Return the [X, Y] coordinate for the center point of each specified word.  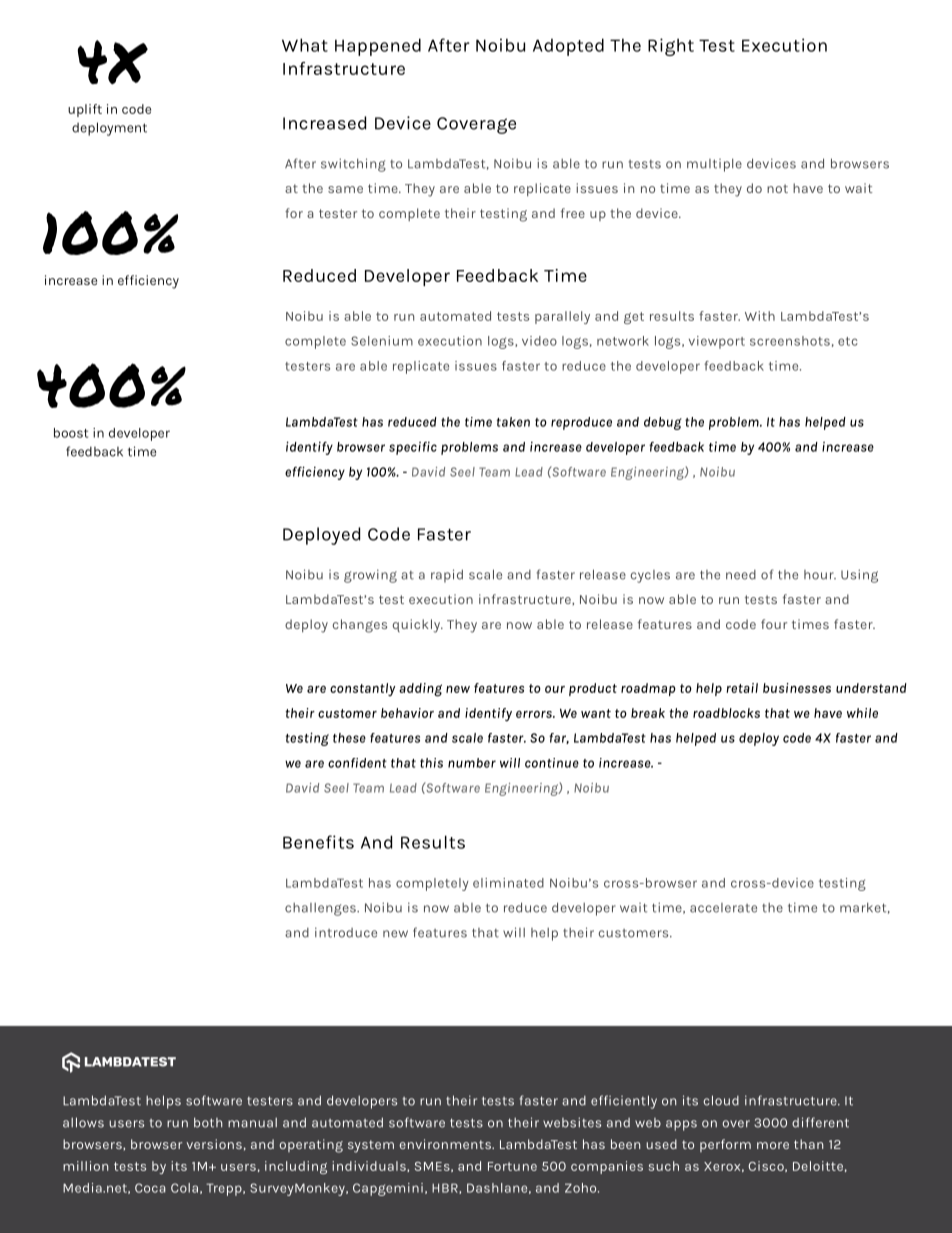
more [773, 1145]
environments [446, 1144]
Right [671, 47]
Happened [378, 47]
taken [513, 422]
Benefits [318, 842]
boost [71, 433]
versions [214, 1144]
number [472, 763]
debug [663, 423]
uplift [85, 110]
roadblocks [726, 713]
